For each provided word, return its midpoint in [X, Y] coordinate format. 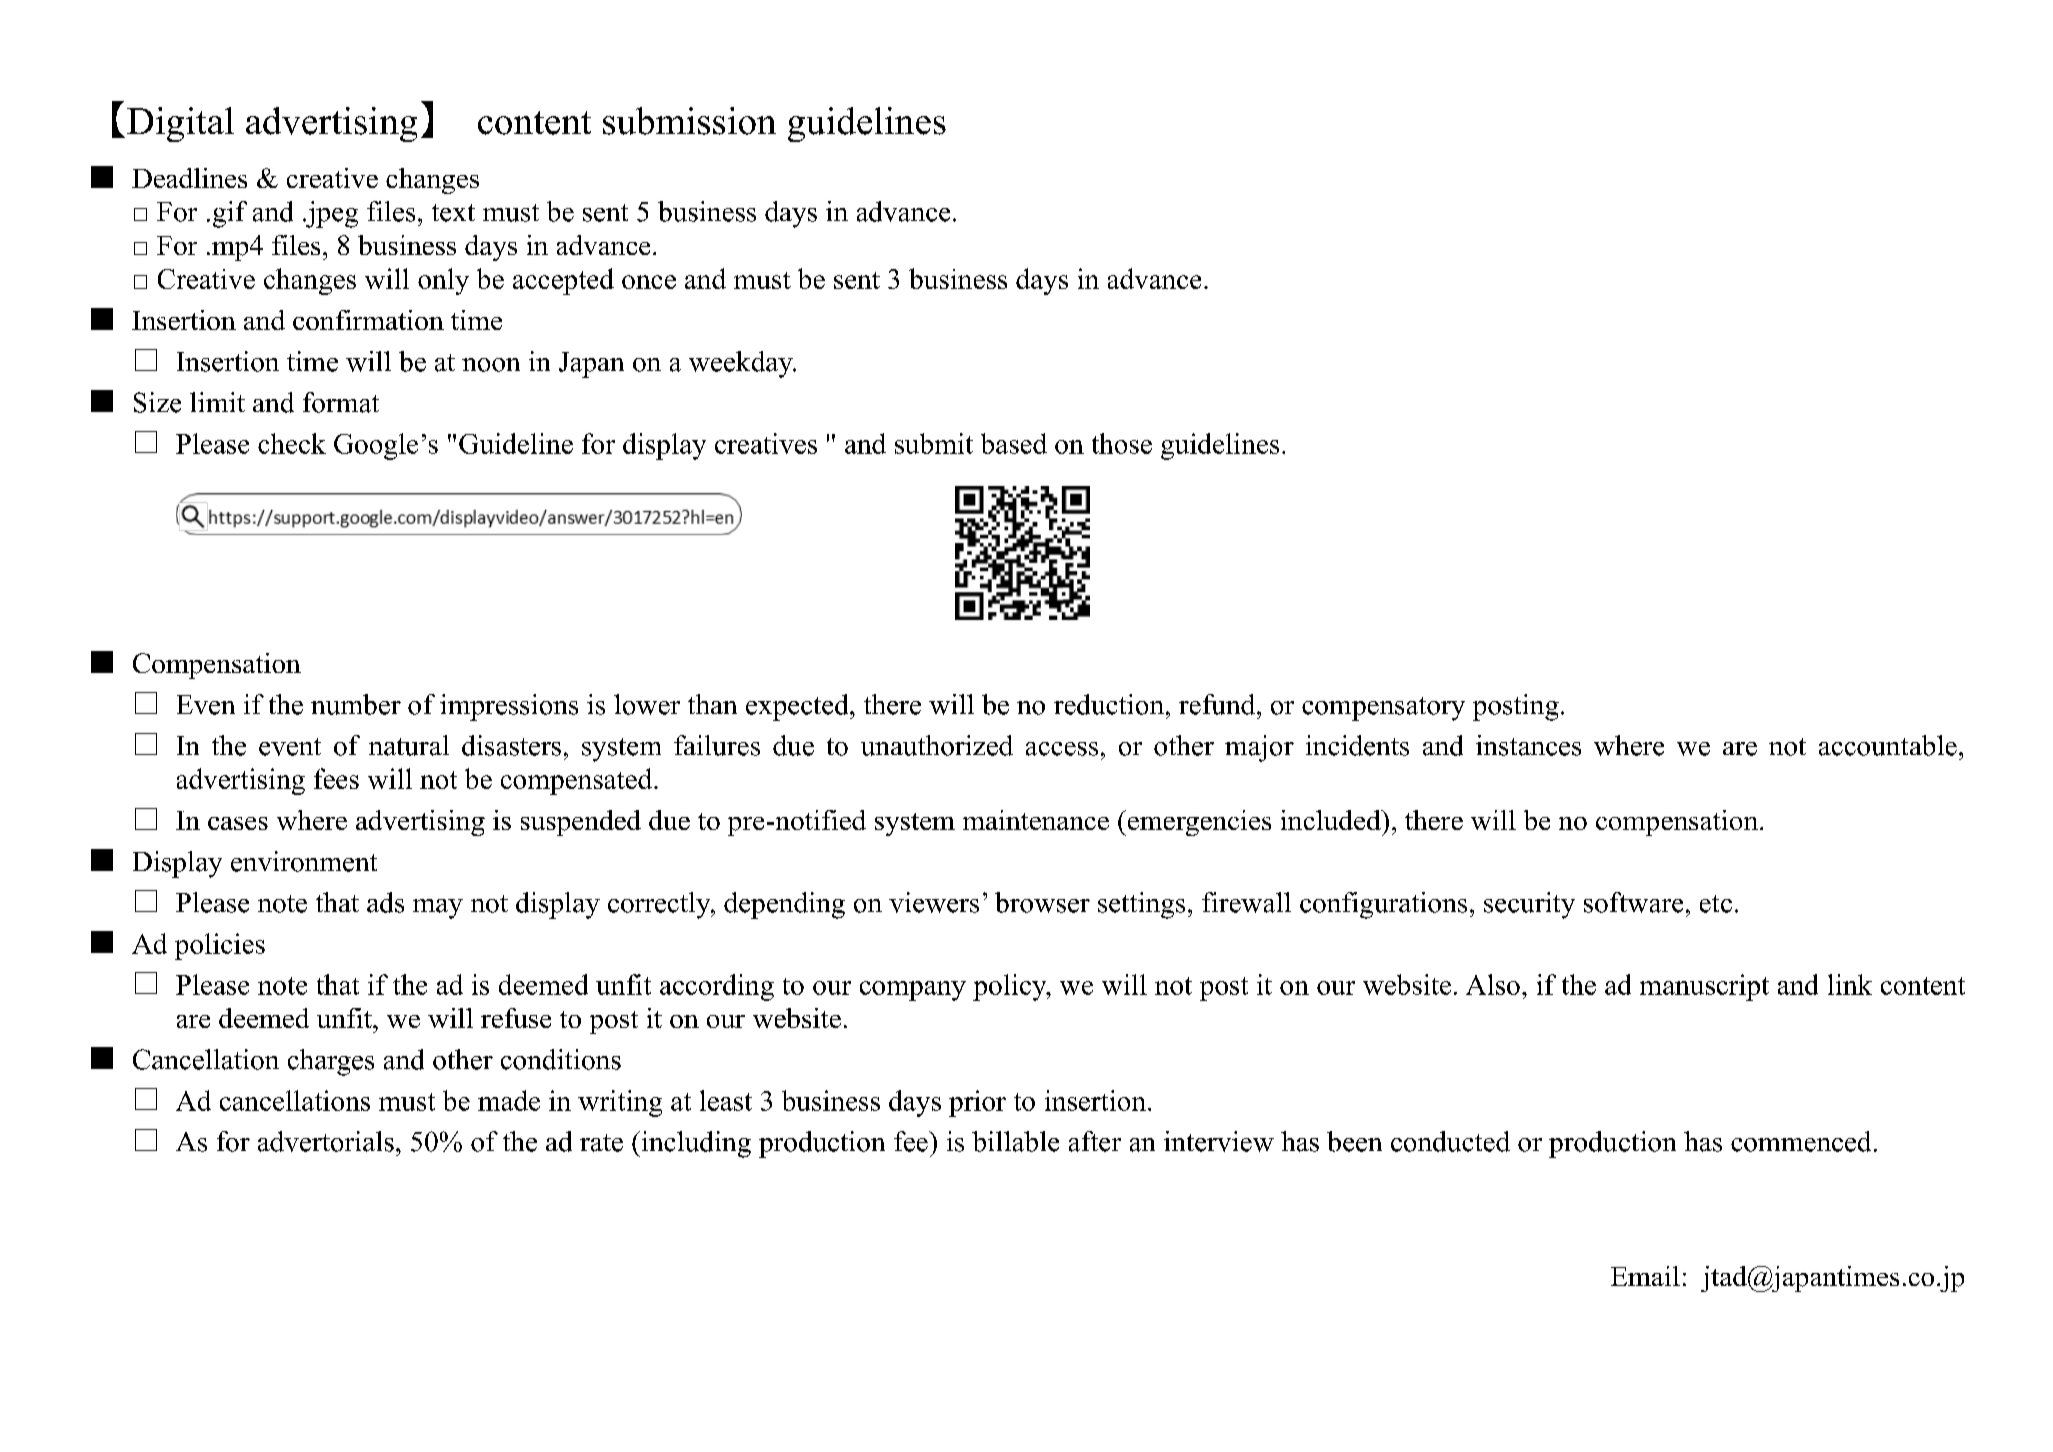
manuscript [1704, 987]
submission [689, 121]
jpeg [331, 214]
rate [601, 1143]
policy [1011, 987]
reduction [1109, 704]
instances [1528, 745]
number [356, 704]
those [1122, 443]
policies [220, 946]
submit [934, 443]
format [341, 402]
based [1014, 443]
